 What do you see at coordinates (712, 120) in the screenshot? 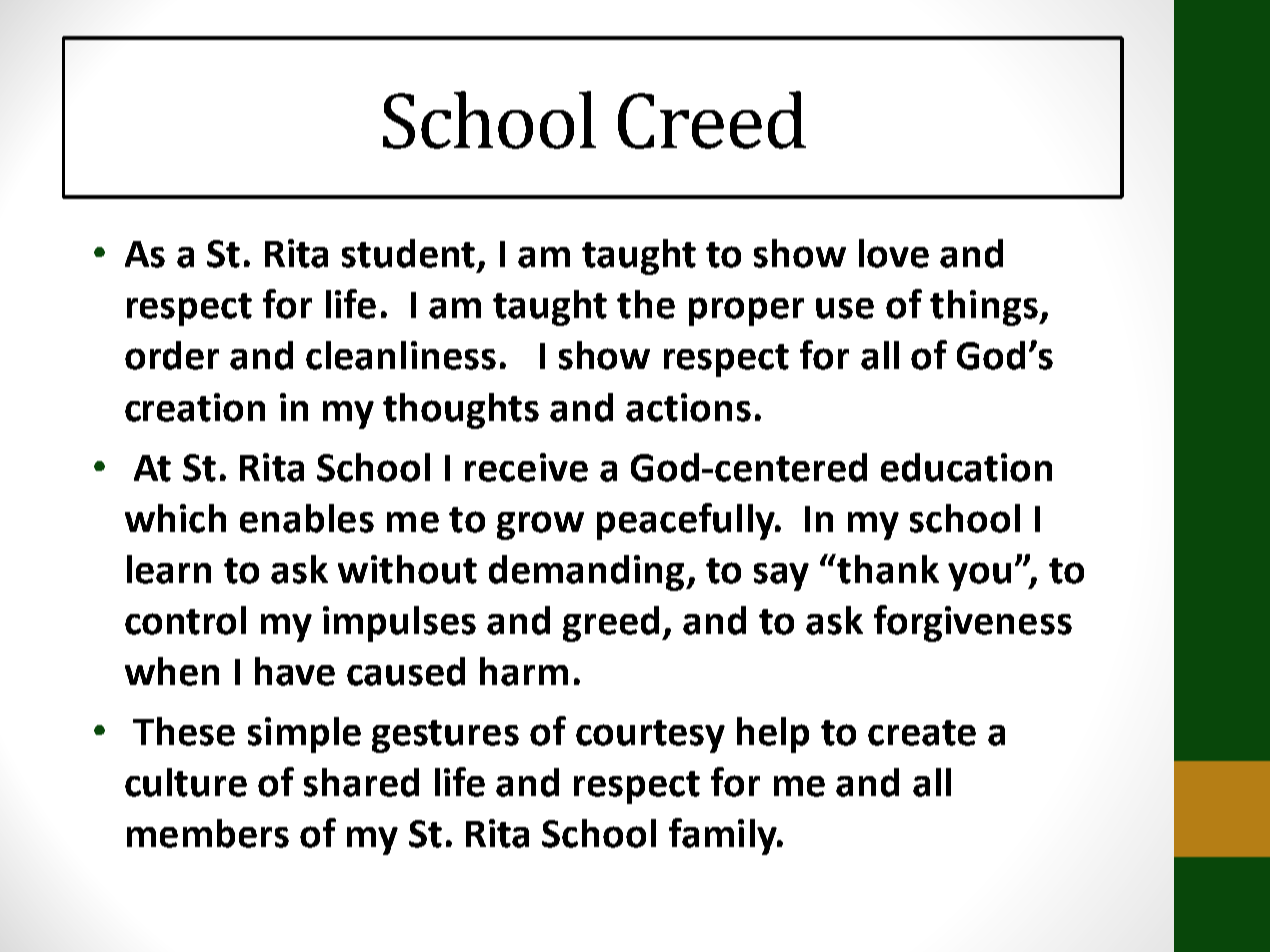
I see `Creed` at bounding box center [712, 120].
